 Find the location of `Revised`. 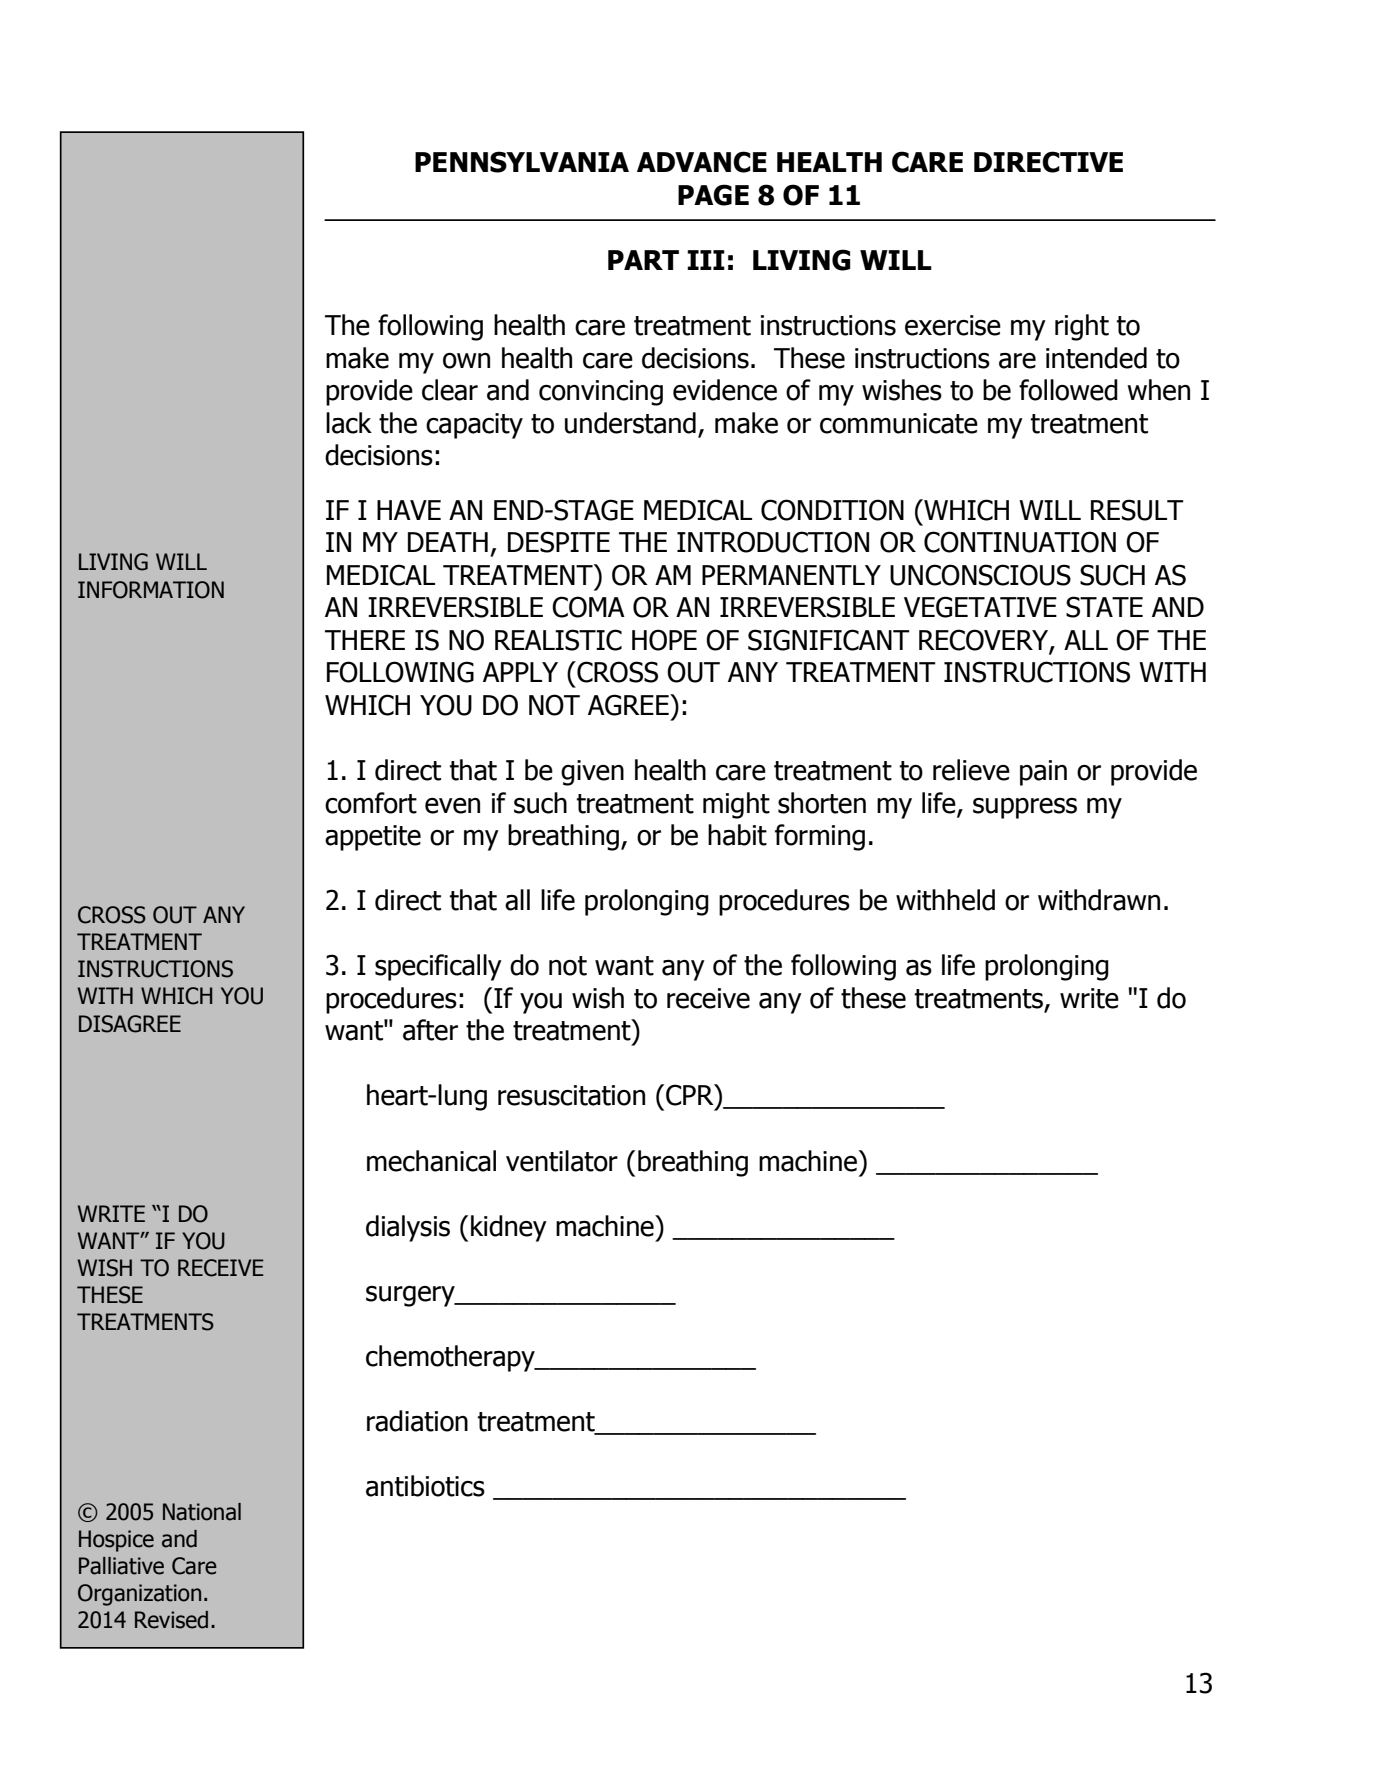

Revised is located at coordinates (171, 1620).
